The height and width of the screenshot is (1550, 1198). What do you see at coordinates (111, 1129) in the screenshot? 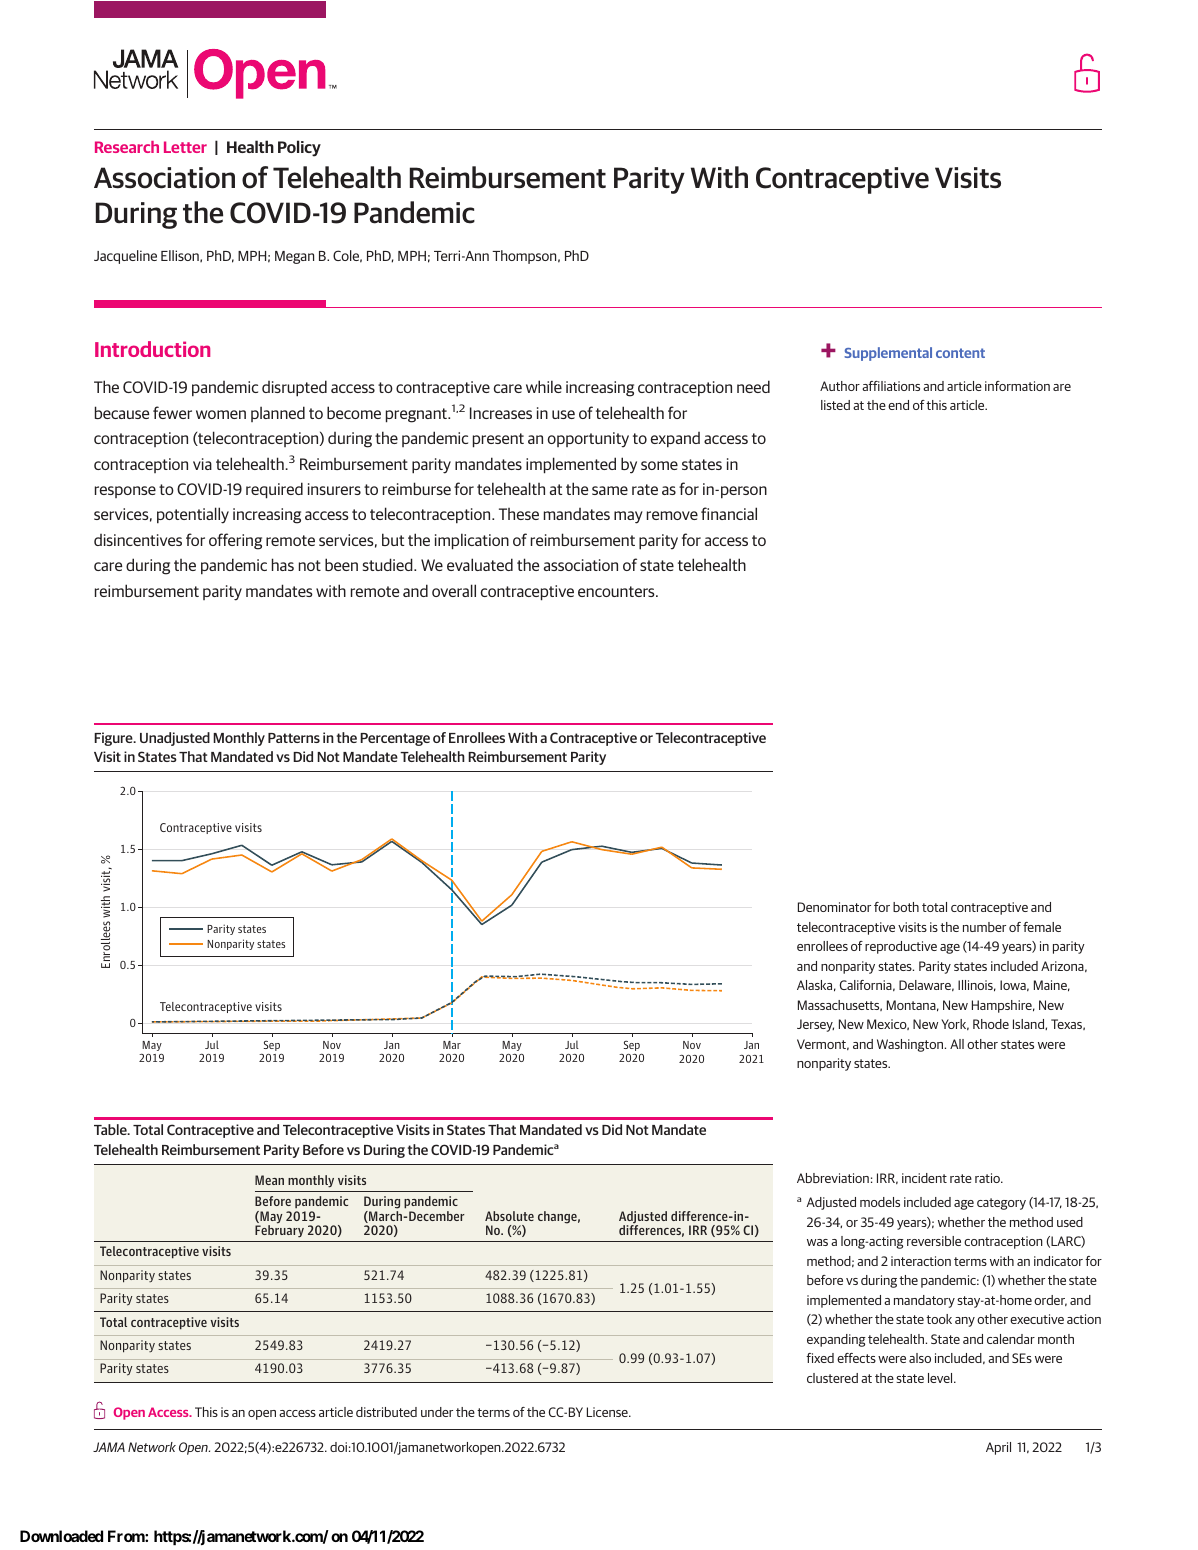
I see `Table` at bounding box center [111, 1129].
